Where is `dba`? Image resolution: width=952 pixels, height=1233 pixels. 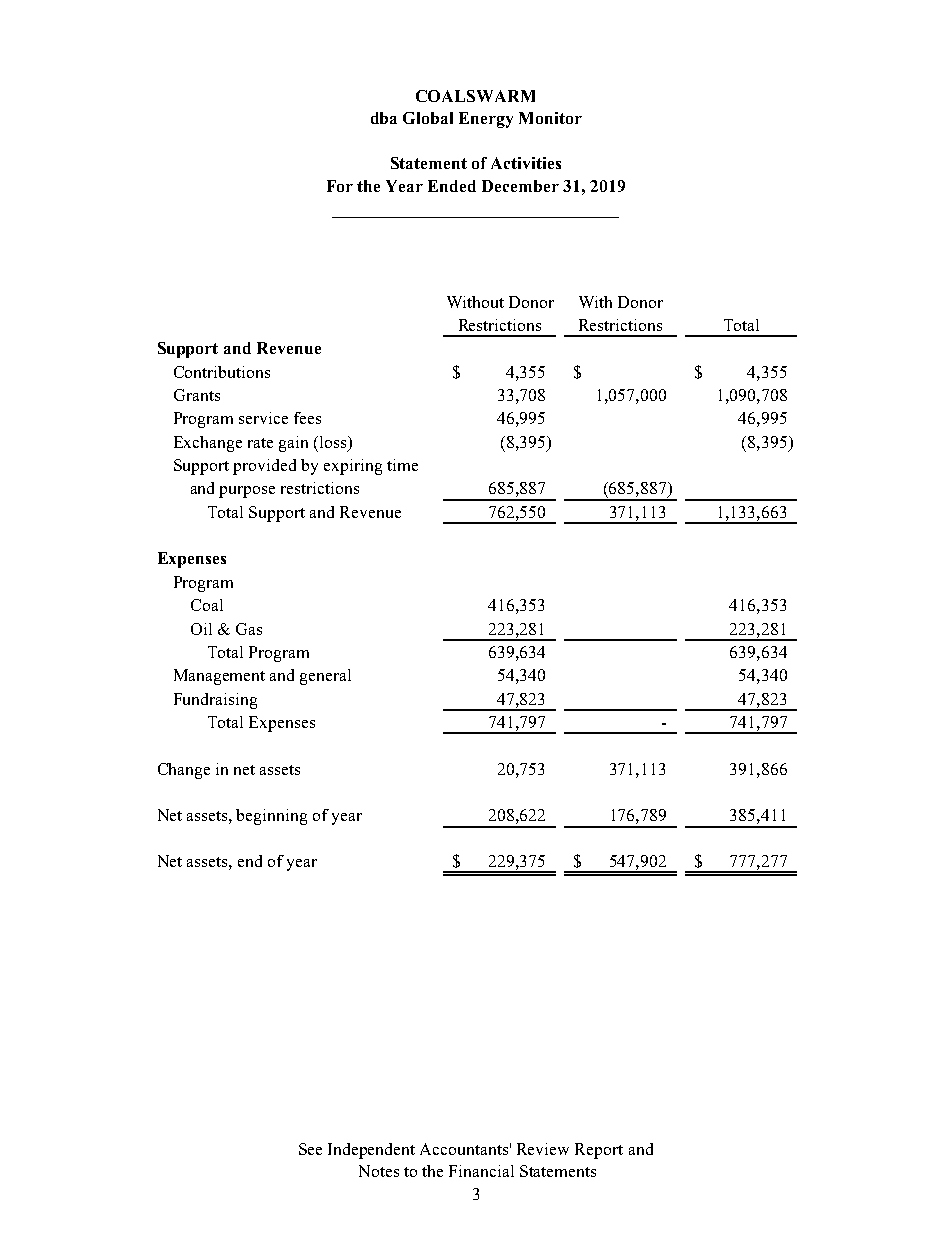 dba is located at coordinates (384, 118).
